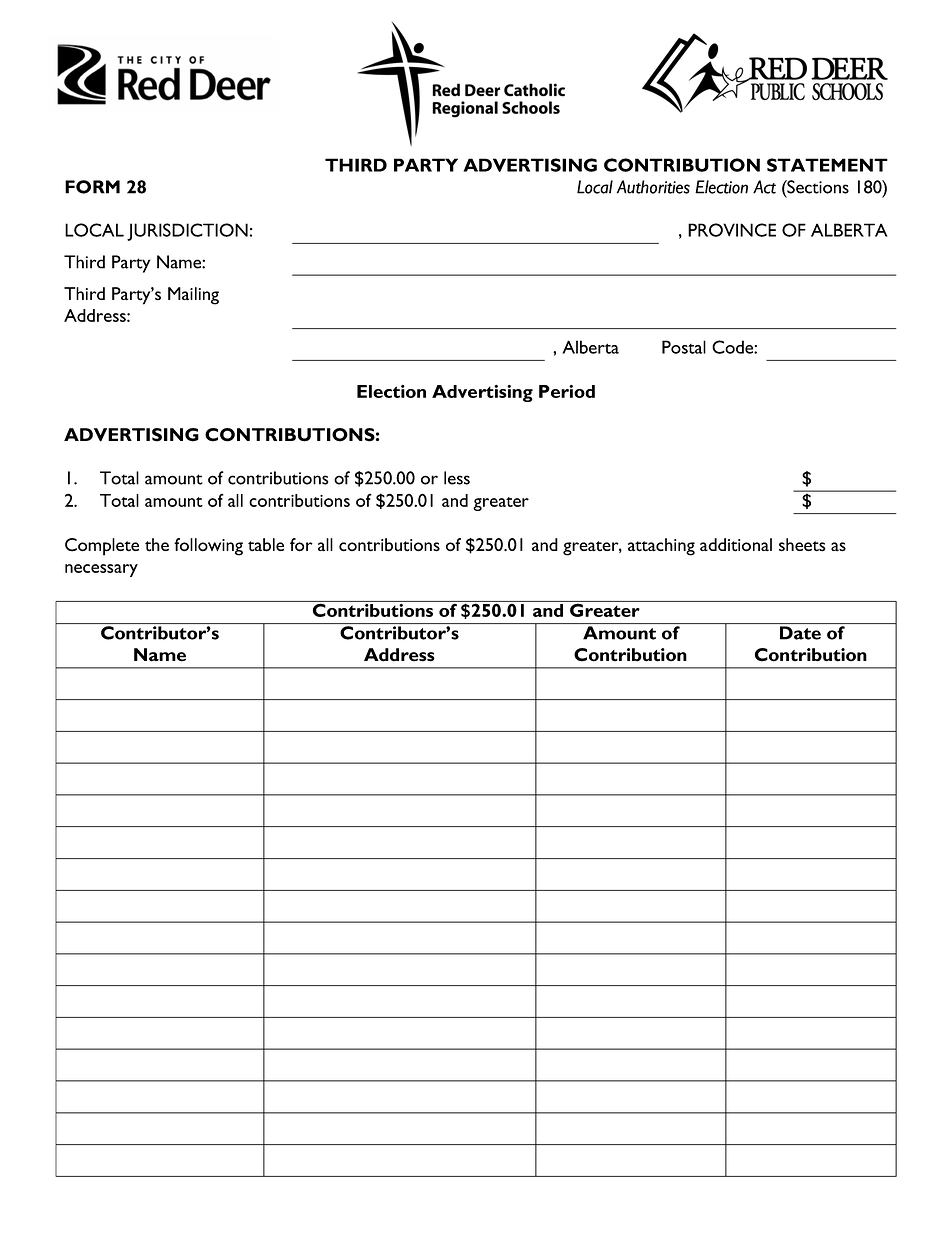 The height and width of the document is (1233, 952). I want to click on Period, so click(567, 391).
